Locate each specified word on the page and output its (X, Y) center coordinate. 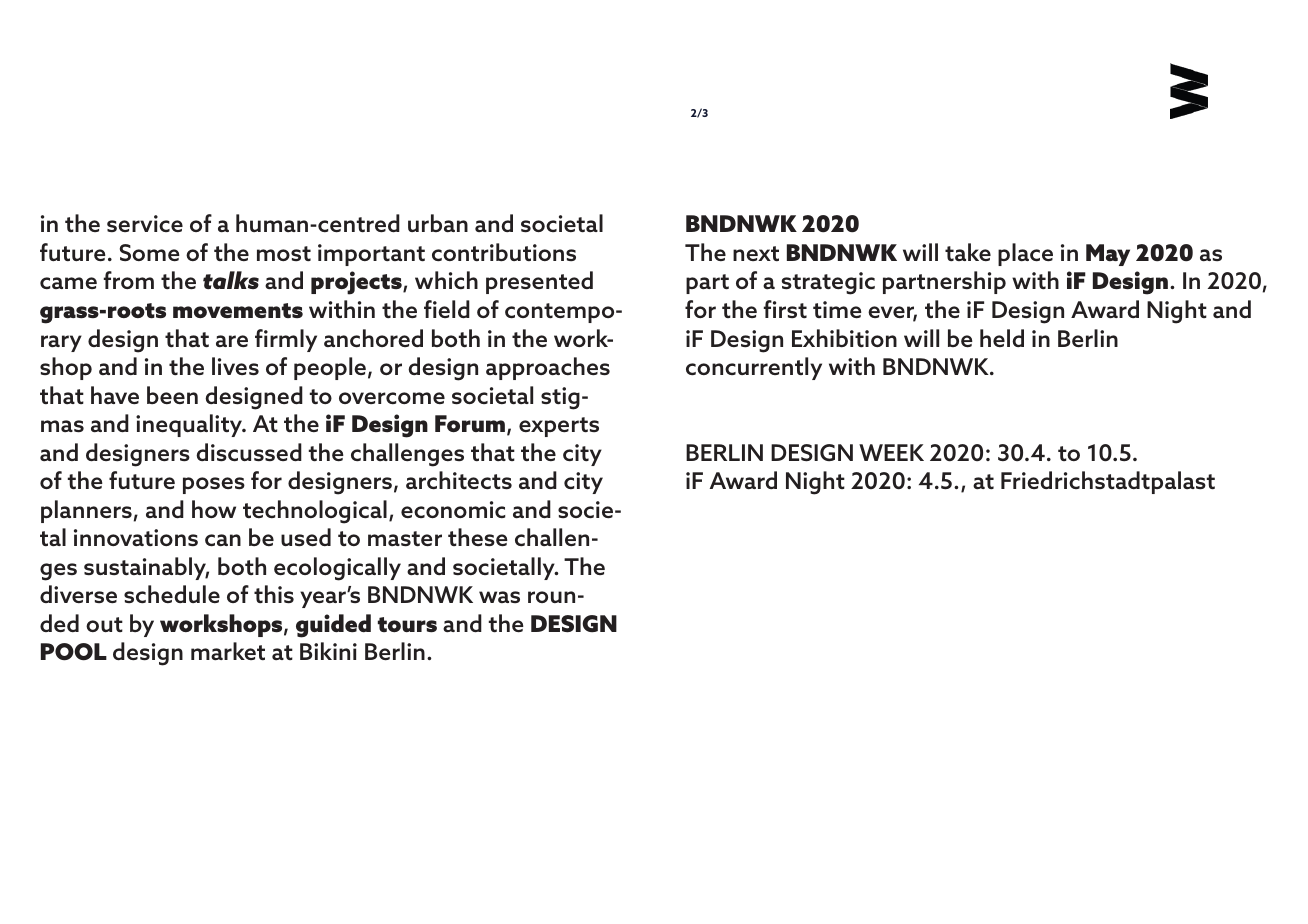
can (223, 540)
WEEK (891, 452)
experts (559, 427)
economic (453, 509)
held (1002, 338)
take (968, 252)
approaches (548, 368)
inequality (190, 425)
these (478, 537)
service (145, 223)
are (232, 341)
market (228, 651)
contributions (504, 252)
